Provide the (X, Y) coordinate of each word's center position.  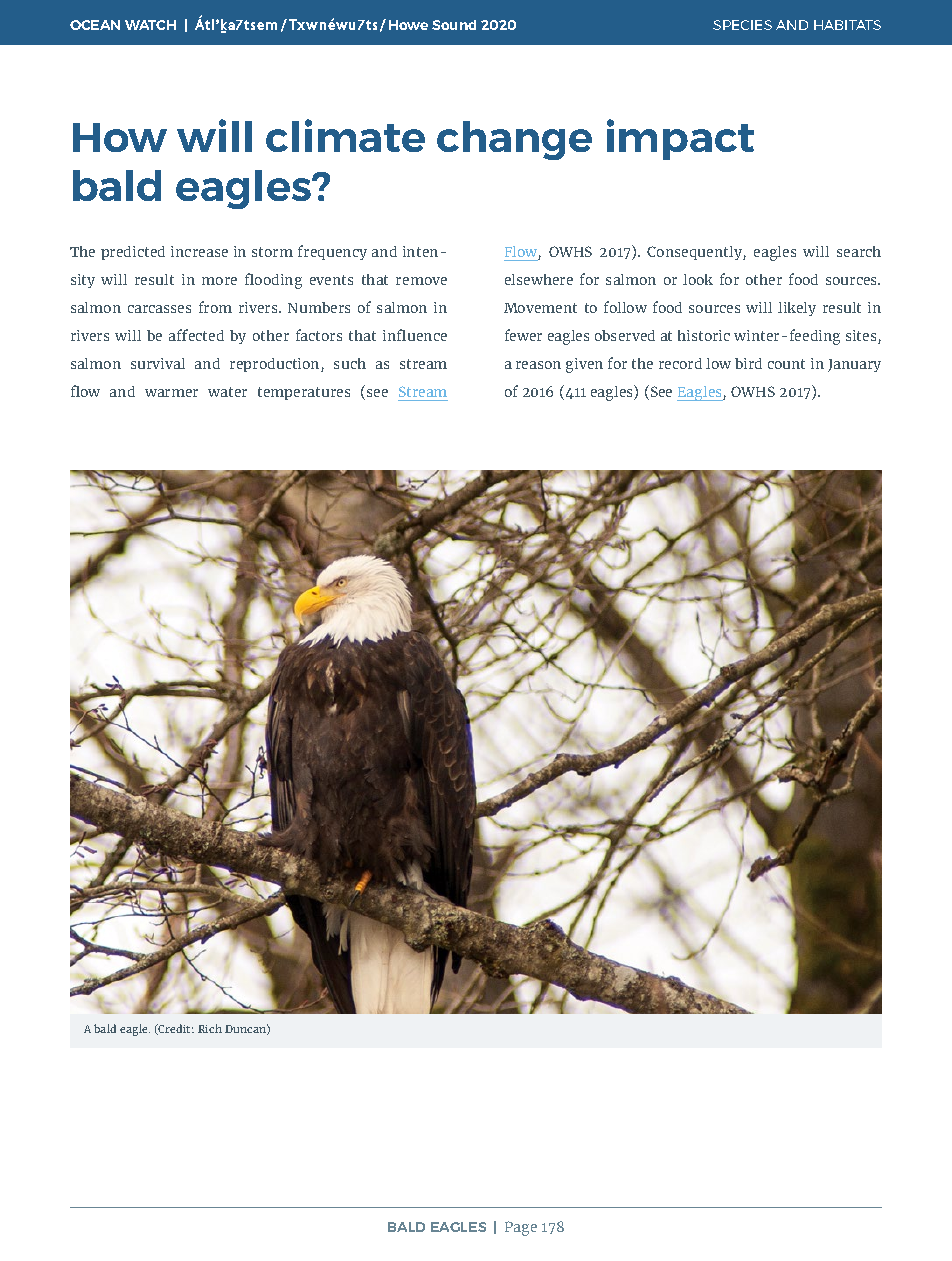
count (786, 364)
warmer (171, 393)
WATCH (150, 25)
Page (521, 1228)
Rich (210, 1028)
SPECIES (742, 25)
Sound (454, 25)
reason (538, 365)
